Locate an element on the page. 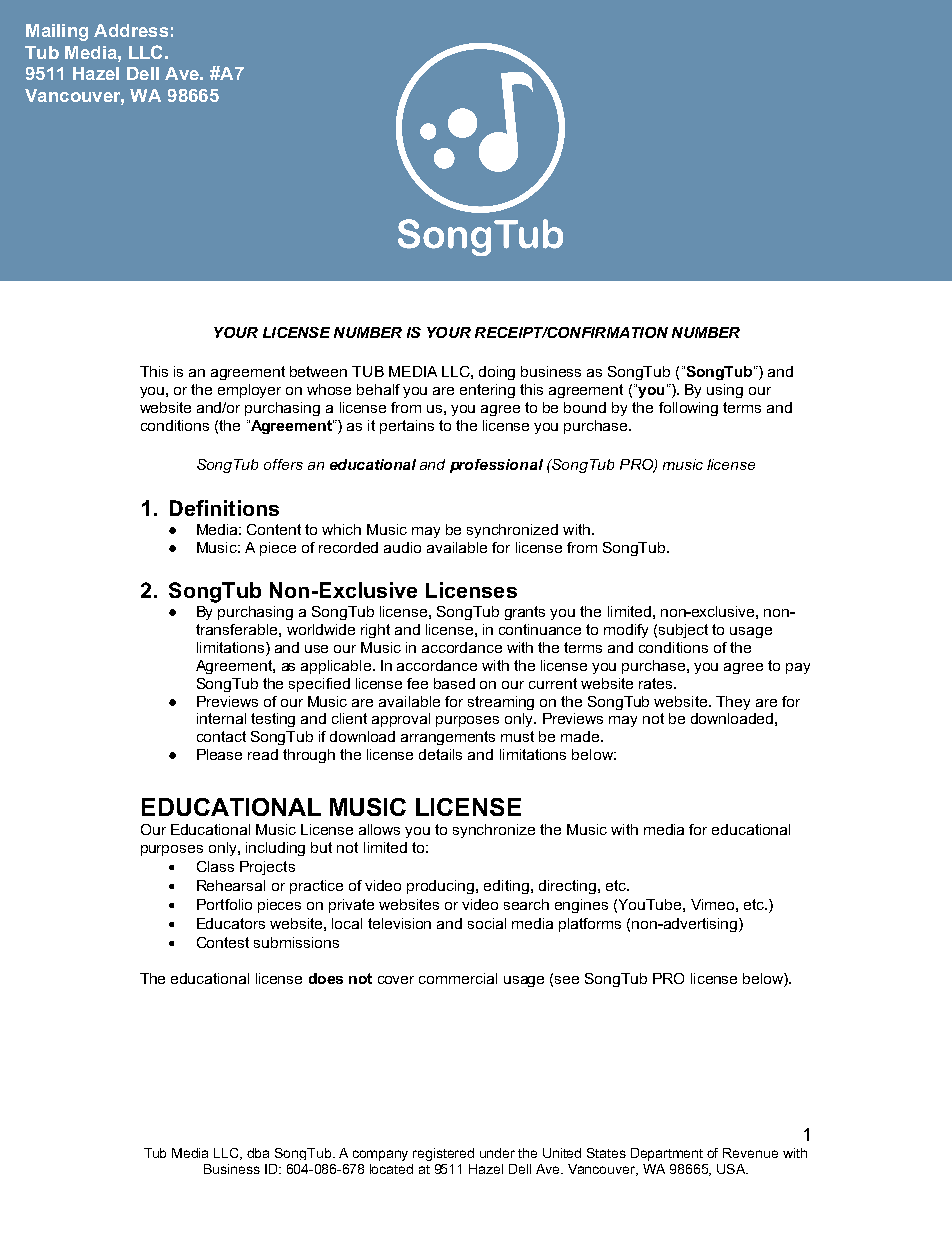  employer is located at coordinates (249, 391).
